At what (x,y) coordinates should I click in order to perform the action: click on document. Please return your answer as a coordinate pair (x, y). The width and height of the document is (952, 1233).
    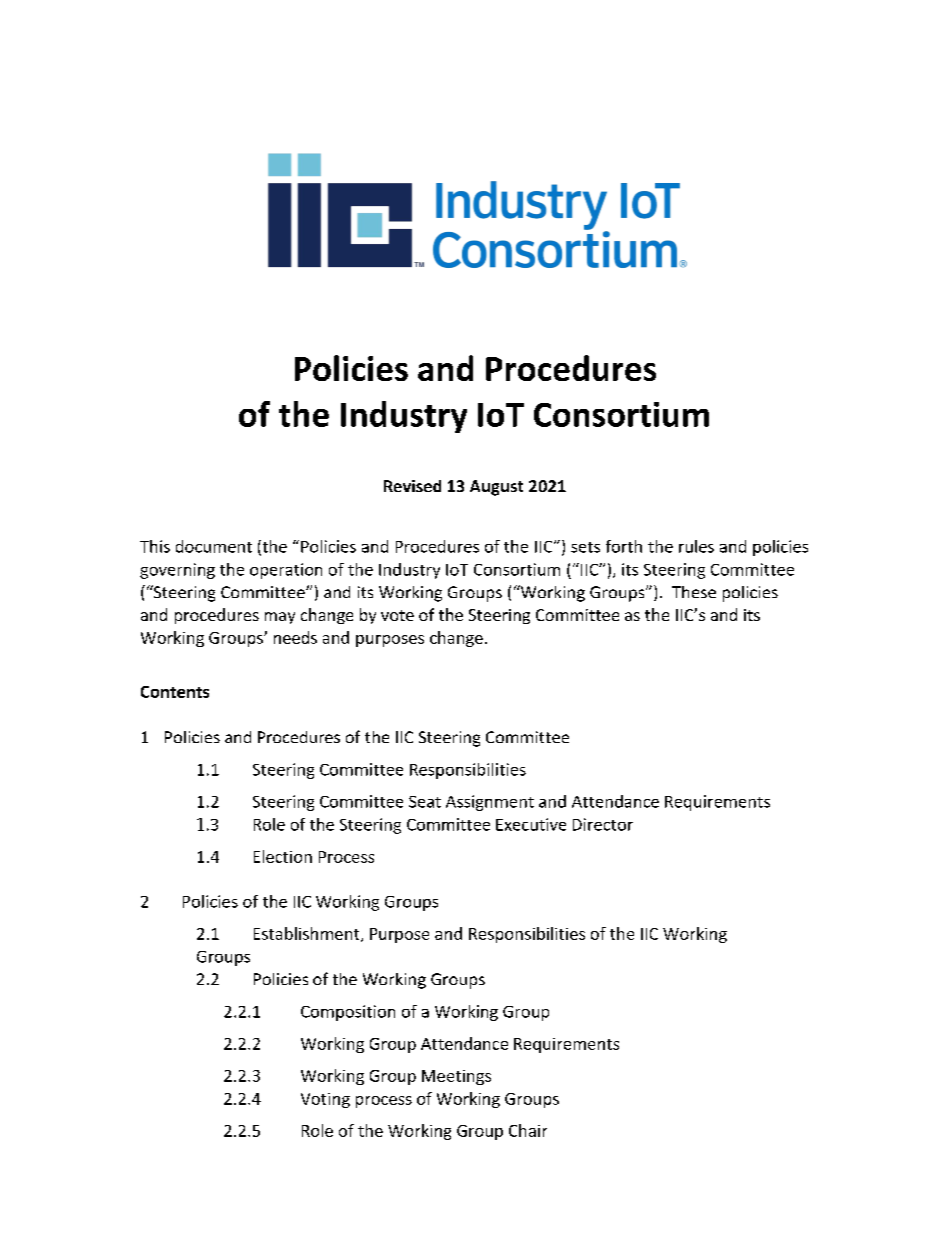
    Looking at the image, I should click on (214, 546).
